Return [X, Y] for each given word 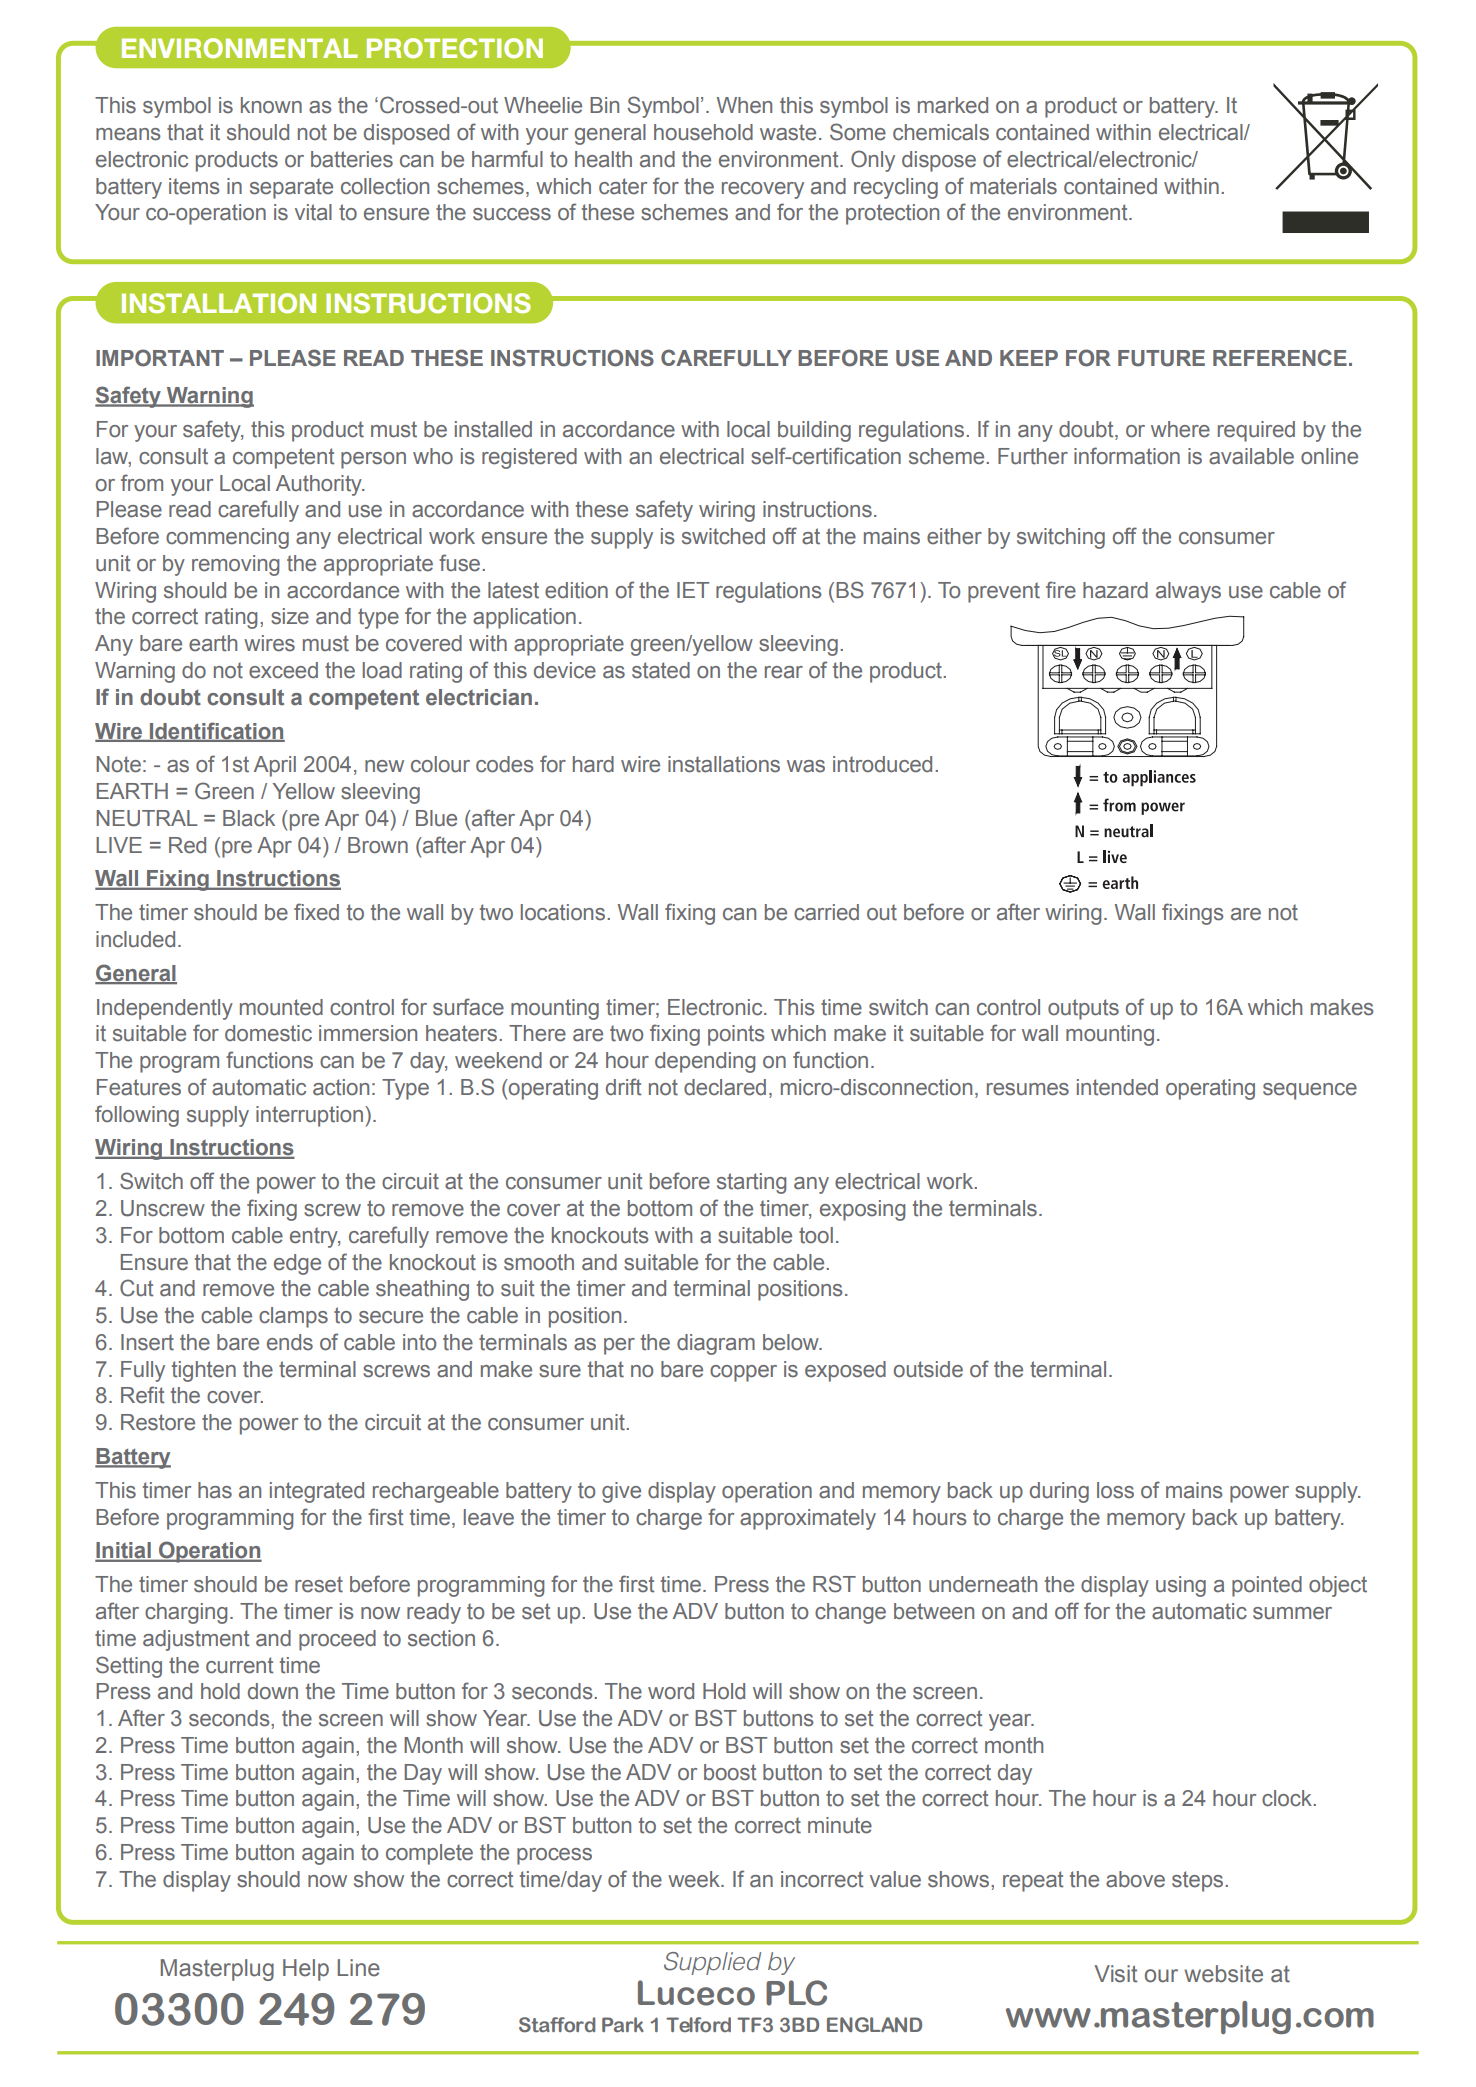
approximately [808, 1519]
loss [1115, 1490]
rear [784, 672]
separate [291, 188]
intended [1117, 1087]
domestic [268, 1033]
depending [705, 1062]
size [290, 616]
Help [306, 1970]
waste [788, 132]
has [215, 1490]
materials [1013, 186]
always [1188, 592]
